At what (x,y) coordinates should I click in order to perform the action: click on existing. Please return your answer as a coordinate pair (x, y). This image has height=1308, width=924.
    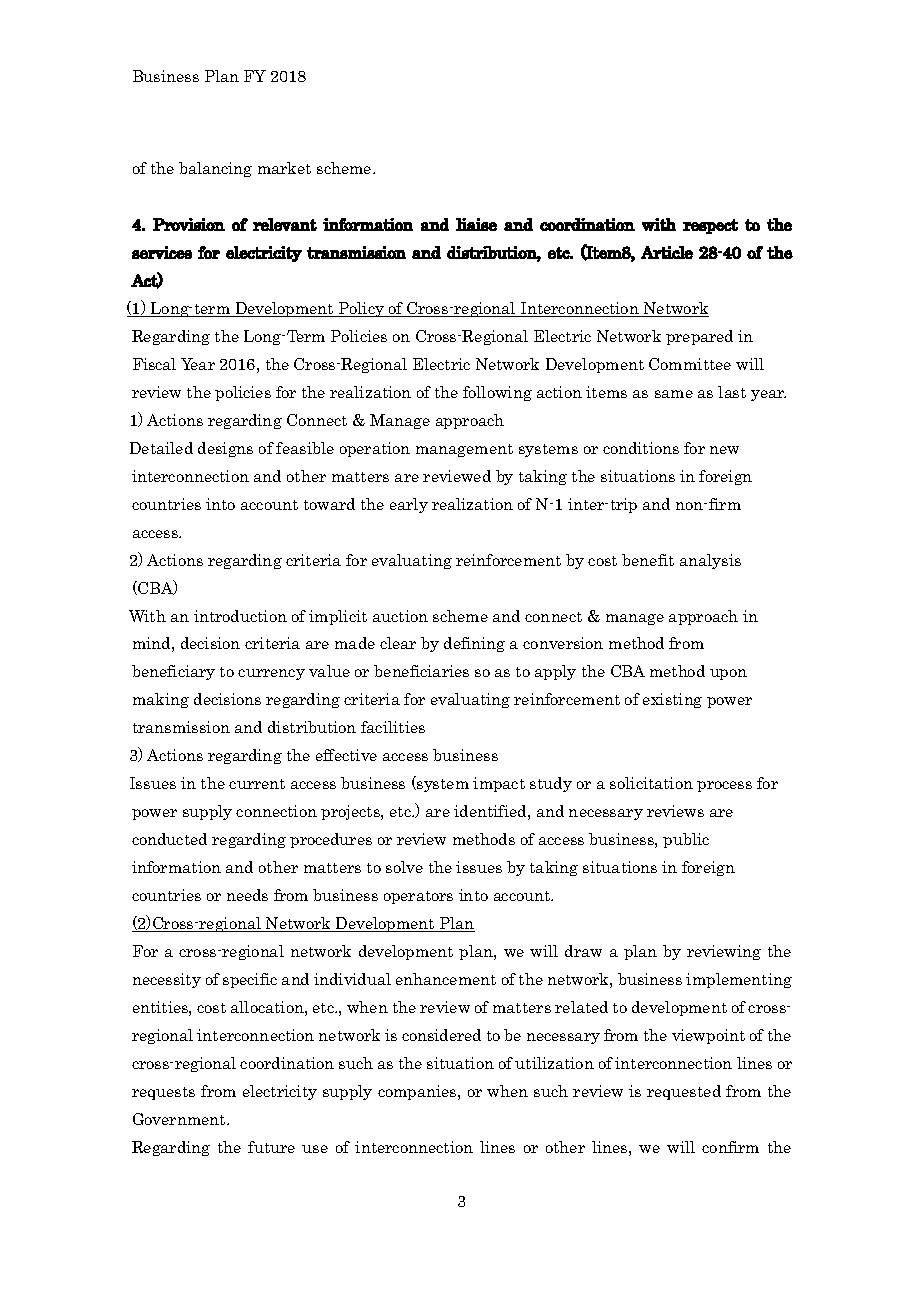
    Looking at the image, I should click on (672, 700).
